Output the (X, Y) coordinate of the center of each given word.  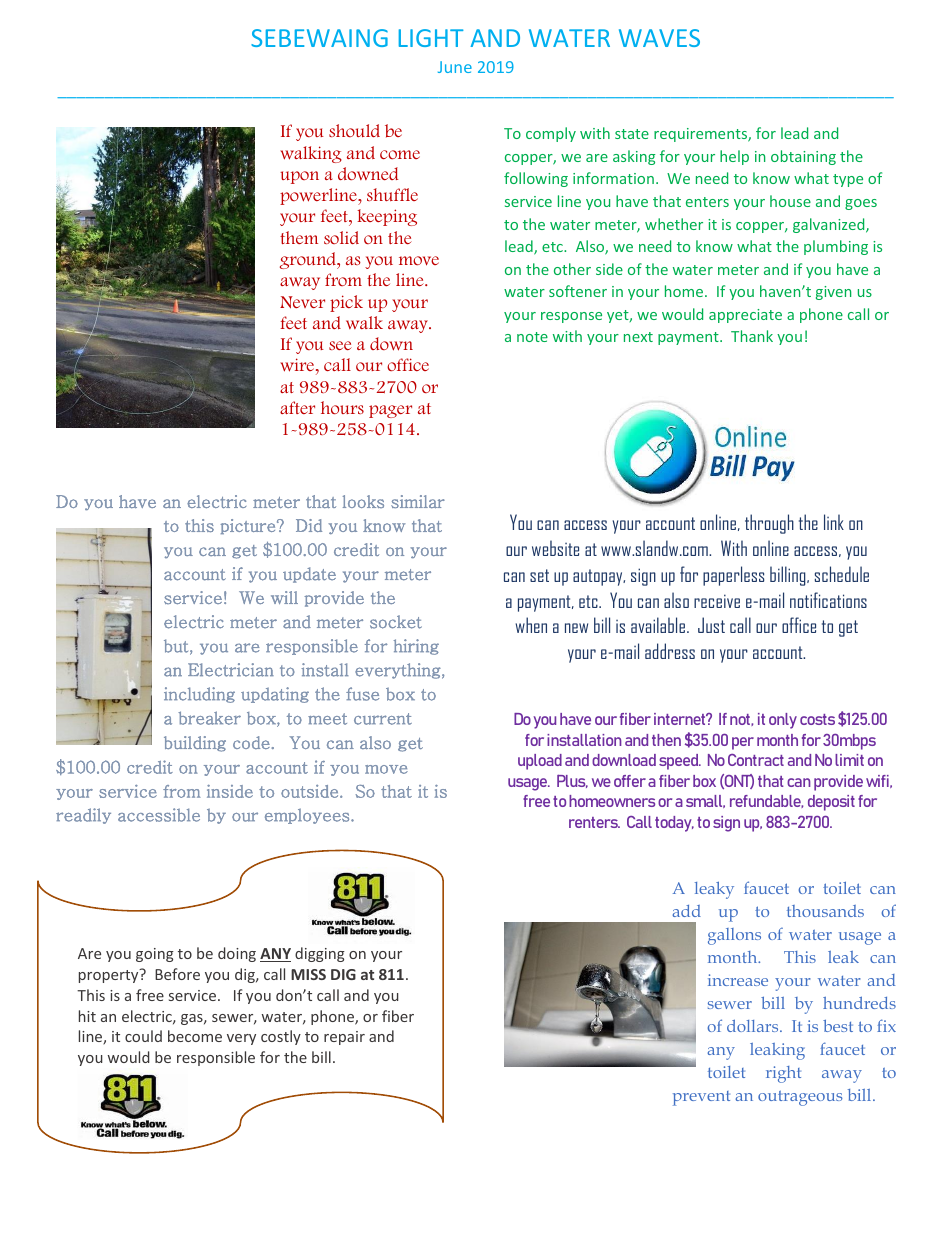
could (143, 1036)
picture (249, 526)
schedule (842, 574)
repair (344, 1038)
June (455, 67)
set (539, 575)
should (354, 130)
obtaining (803, 157)
